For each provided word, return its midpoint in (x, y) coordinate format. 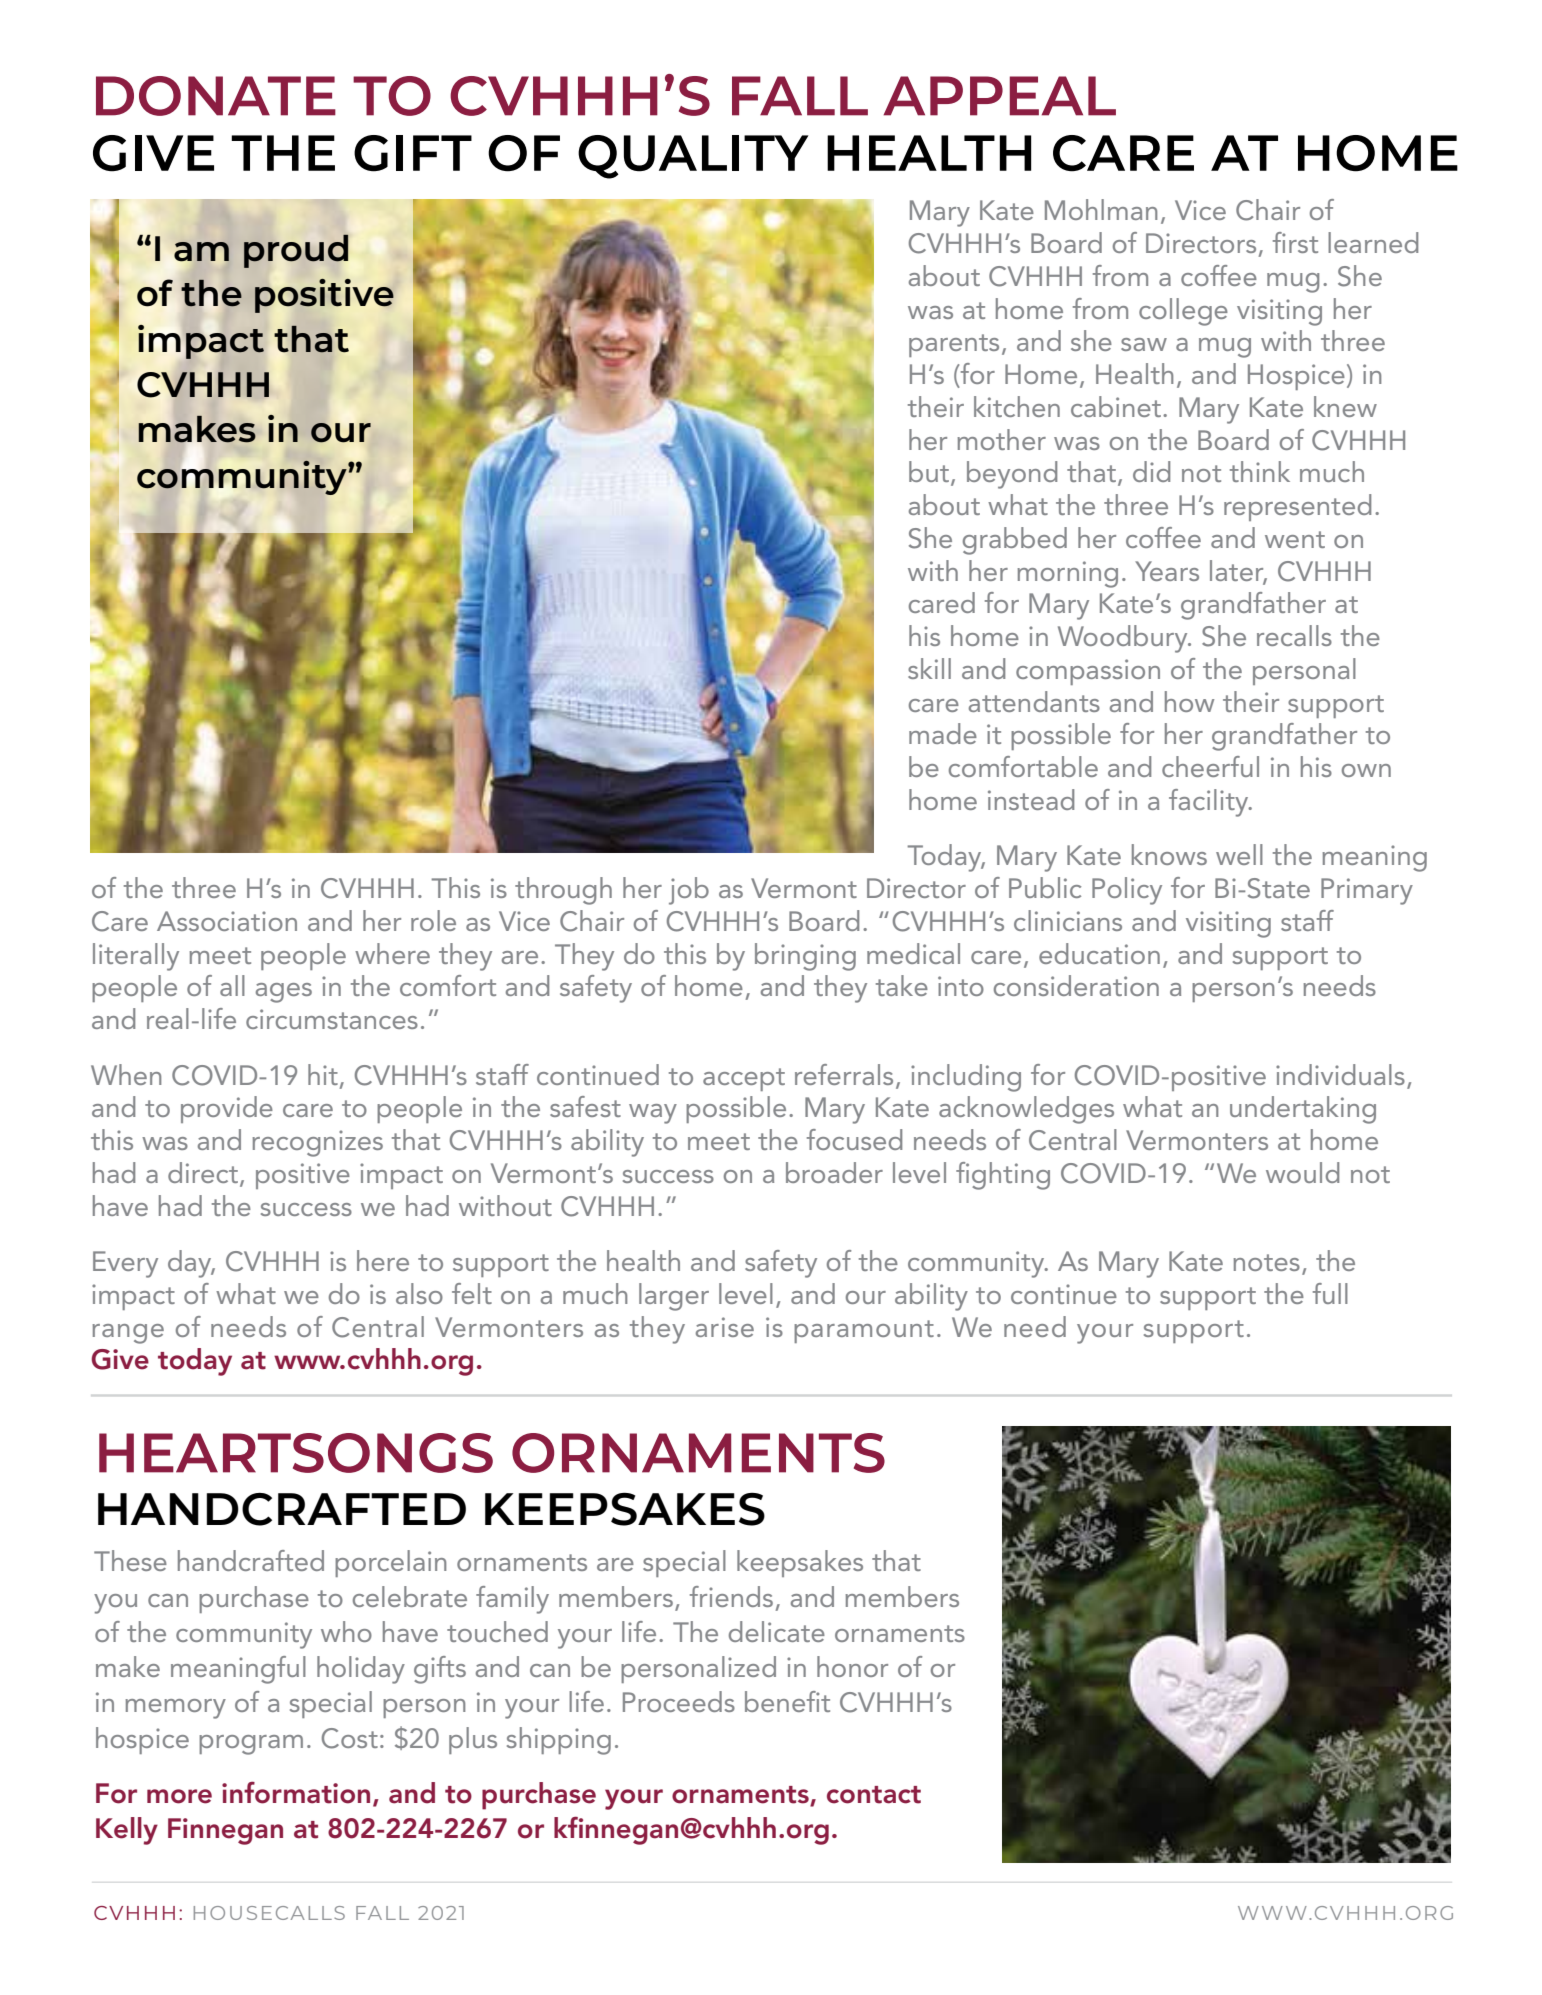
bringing (805, 957)
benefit (787, 1701)
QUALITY (693, 157)
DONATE (216, 96)
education (1099, 953)
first (1295, 242)
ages (284, 993)
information (296, 1792)
